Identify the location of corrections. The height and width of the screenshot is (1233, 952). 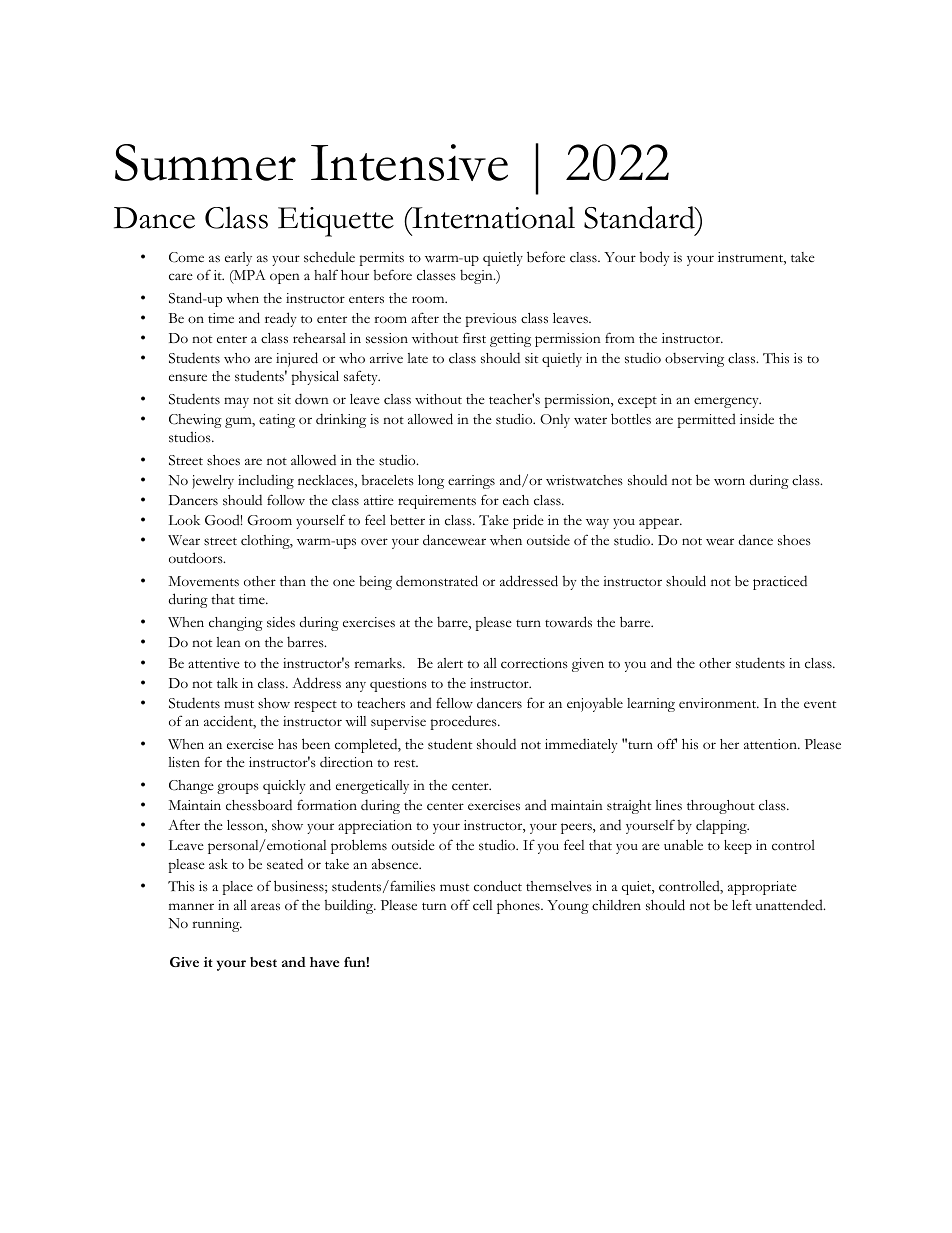
(534, 663).
